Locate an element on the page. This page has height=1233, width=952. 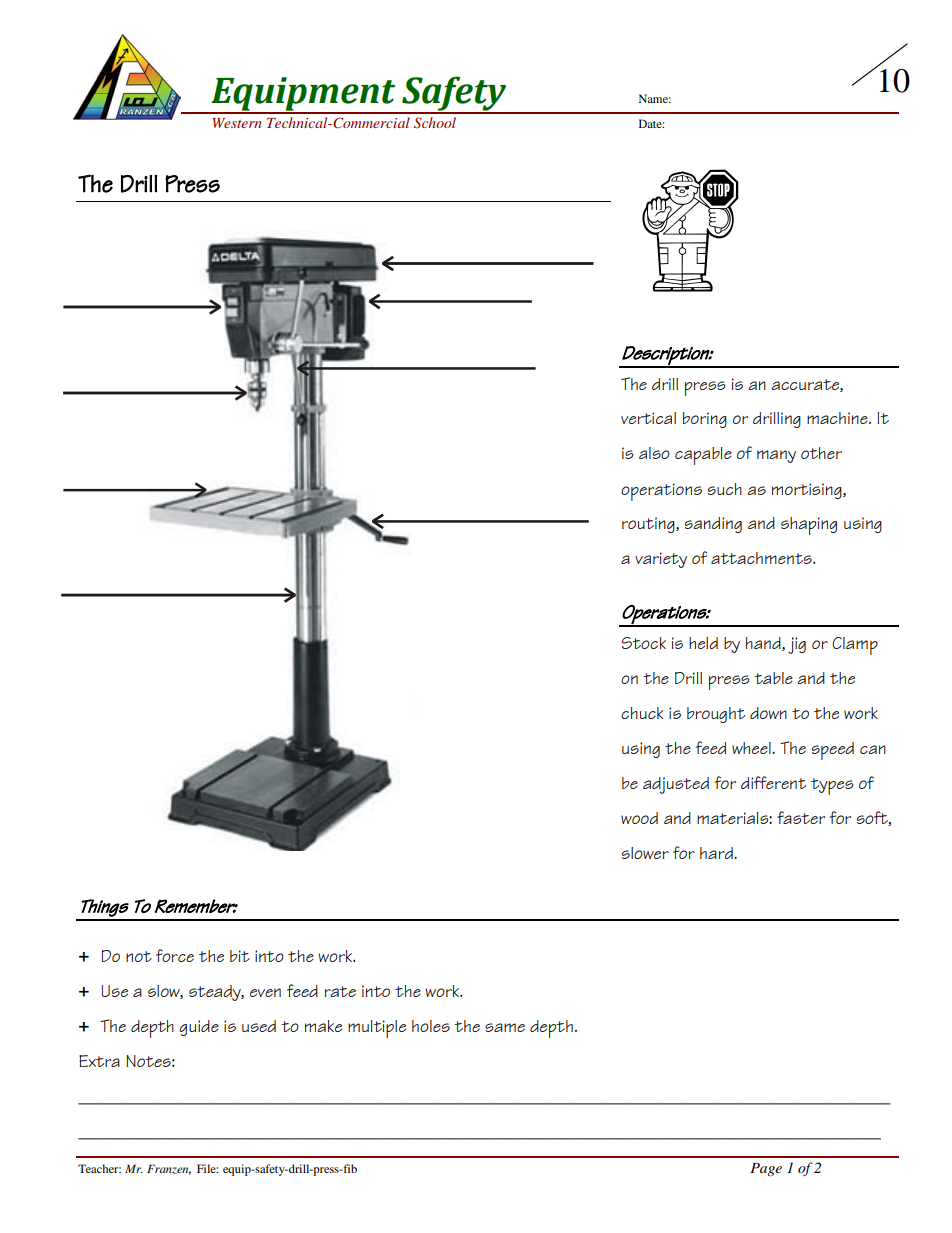
Extra is located at coordinates (99, 1061).
